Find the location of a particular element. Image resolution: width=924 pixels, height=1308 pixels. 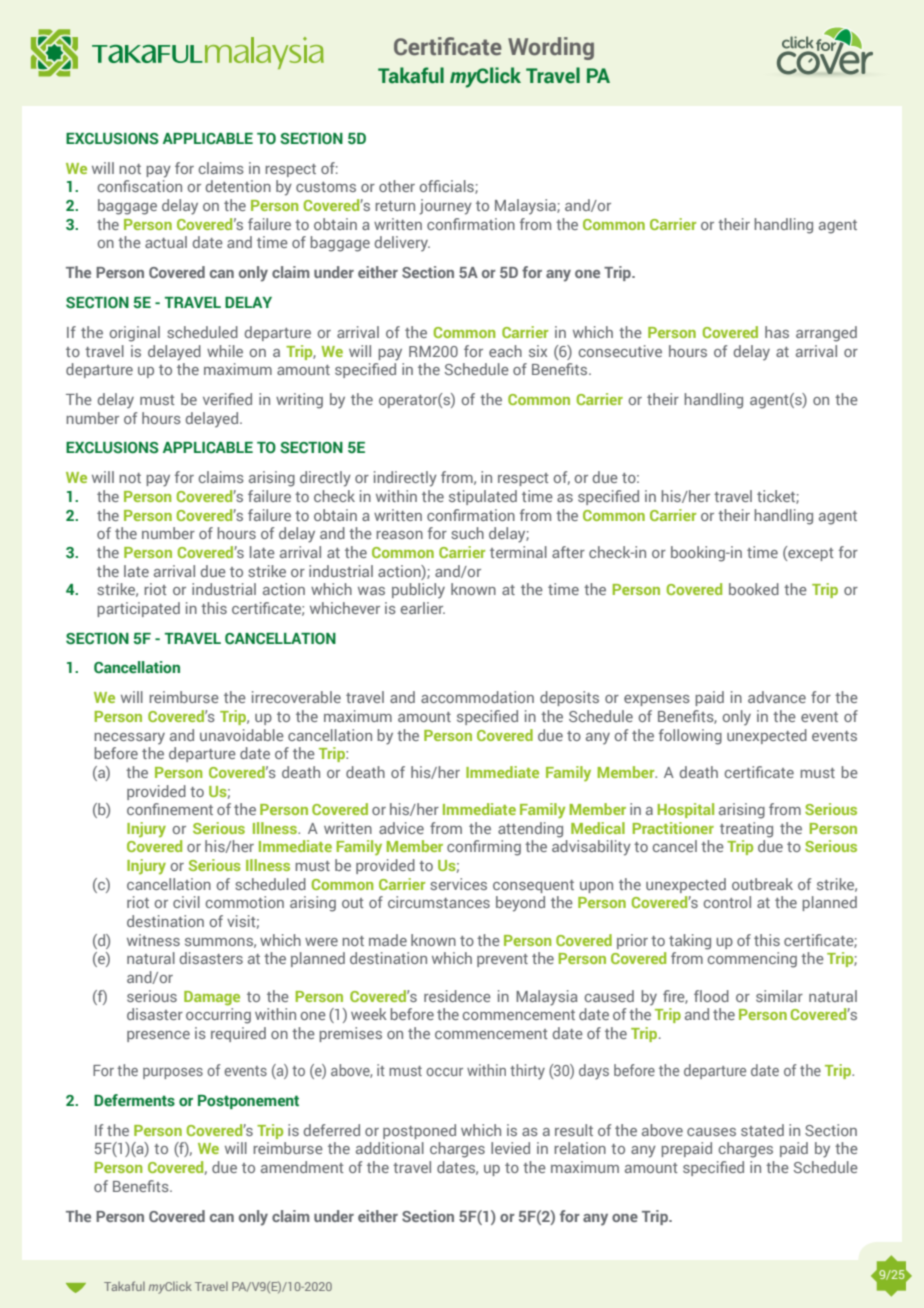

Wording is located at coordinates (551, 48).
